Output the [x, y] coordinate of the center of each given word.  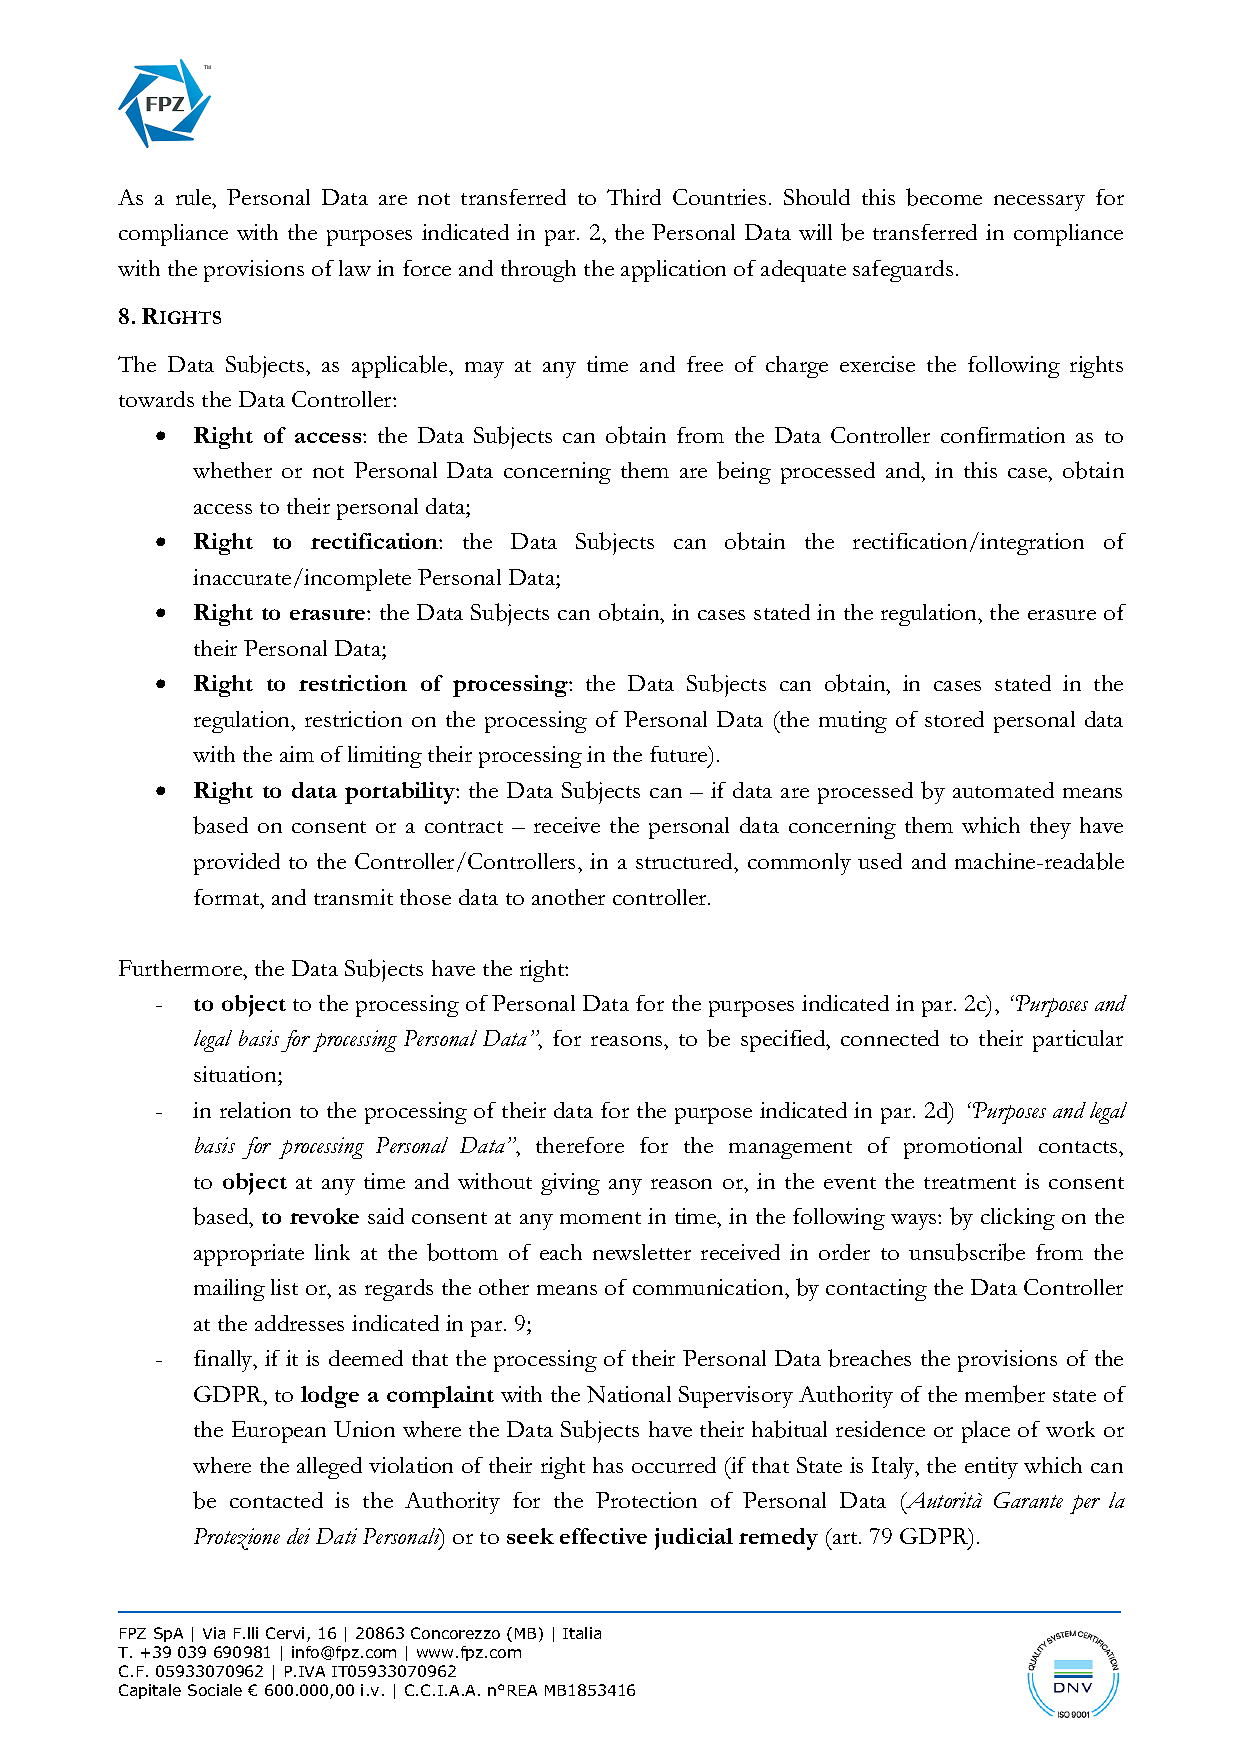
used [880, 861]
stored [954, 719]
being [744, 472]
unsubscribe [967, 1252]
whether [232, 470]
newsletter [642, 1252]
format [228, 897]
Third [634, 197]
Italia [582, 1633]
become [944, 197]
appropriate [249, 1255]
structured [686, 861]
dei [298, 1536]
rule [195, 197]
